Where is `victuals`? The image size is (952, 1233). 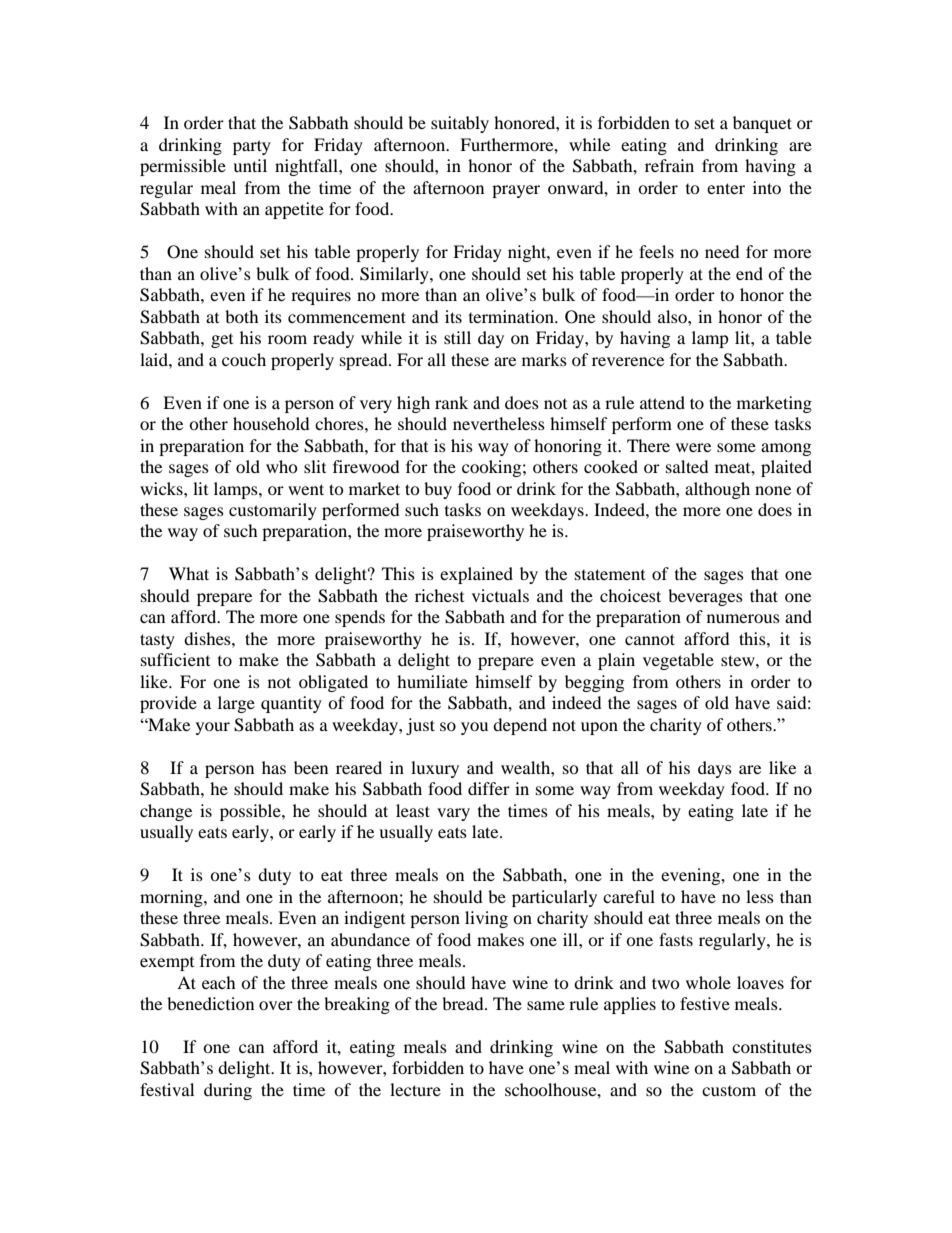 victuals is located at coordinates (500, 595).
